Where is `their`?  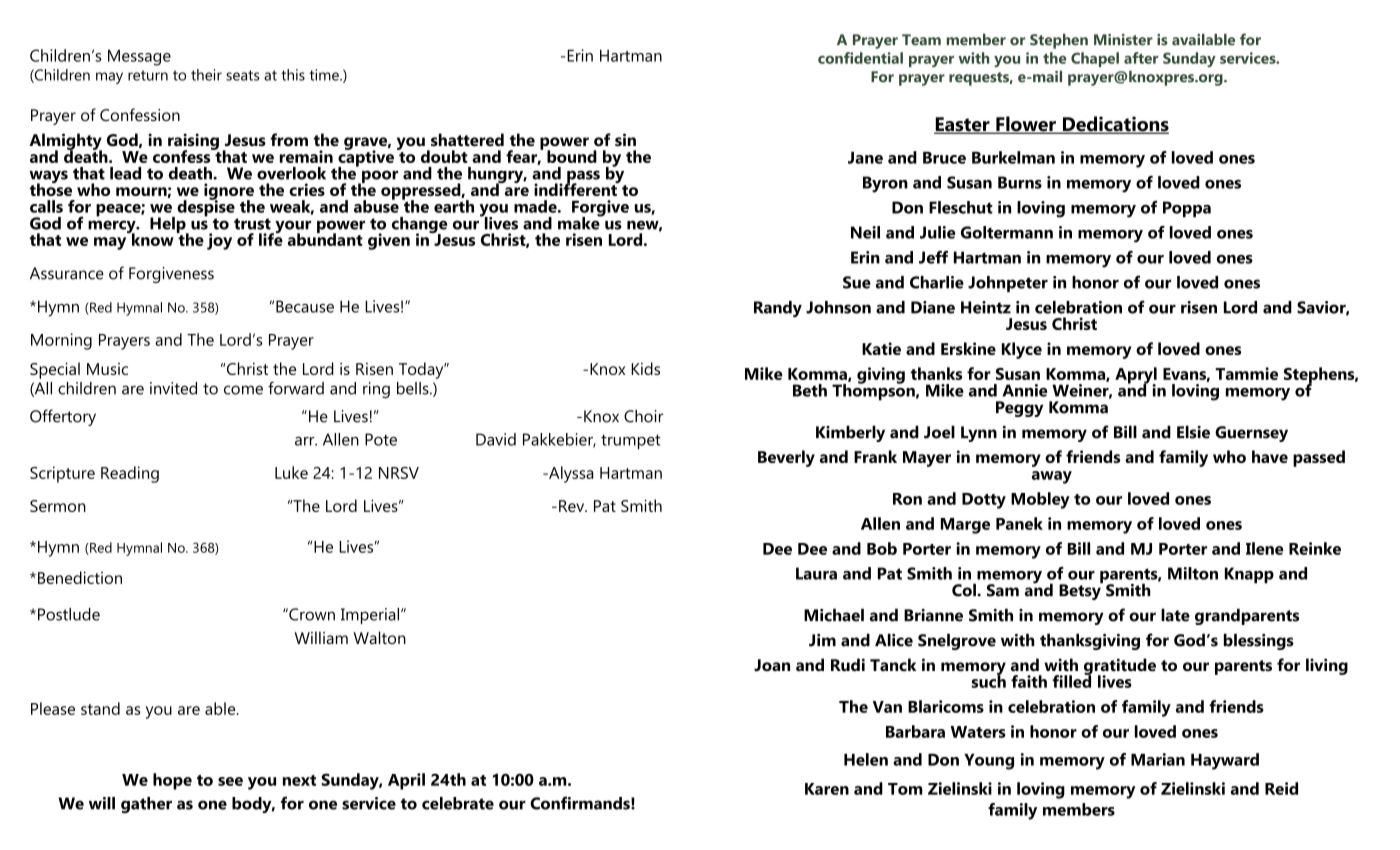
their is located at coordinates (206, 75).
